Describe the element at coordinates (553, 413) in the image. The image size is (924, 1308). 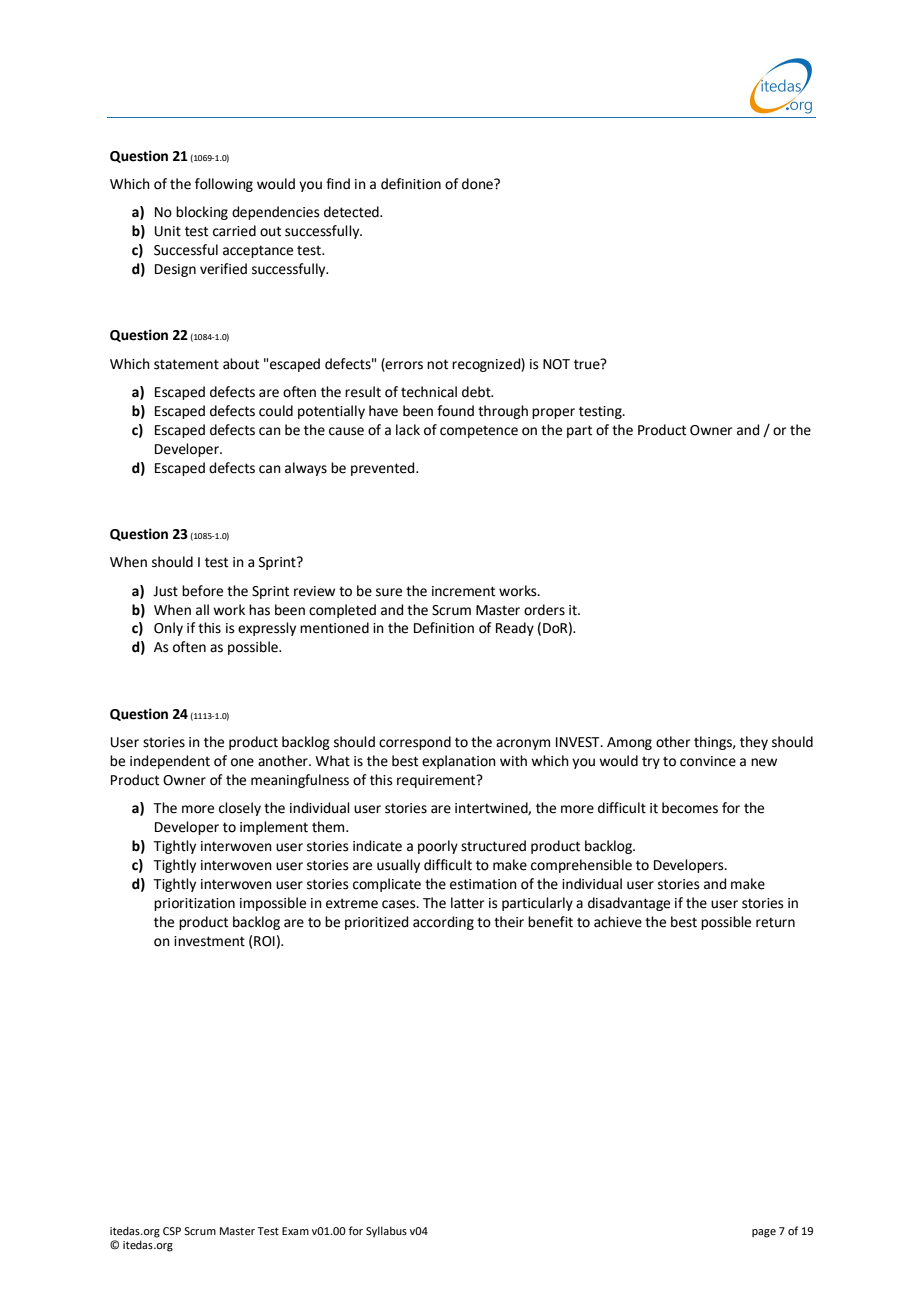
I see `proper` at that location.
